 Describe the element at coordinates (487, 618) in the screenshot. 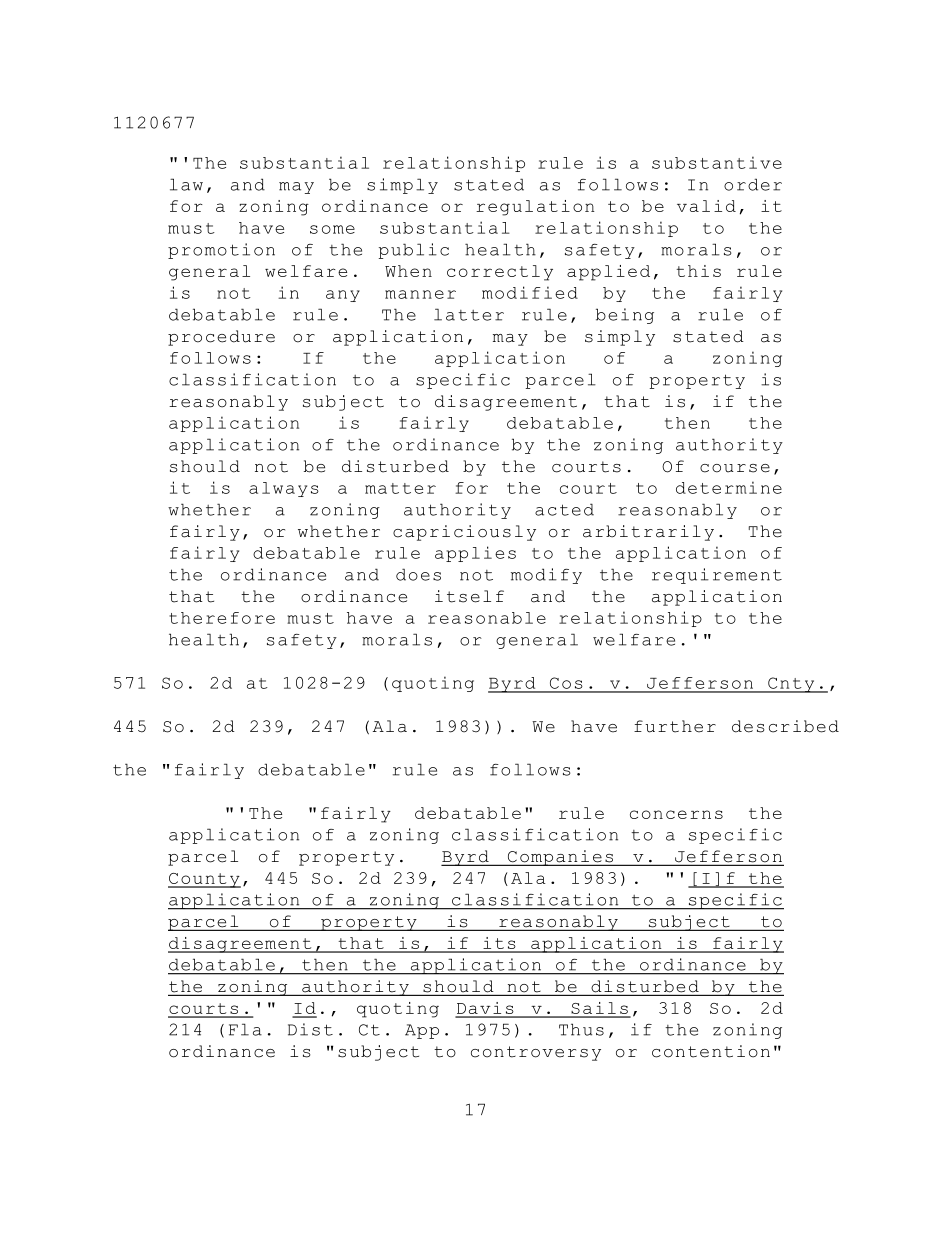

I see `reasonable` at that location.
